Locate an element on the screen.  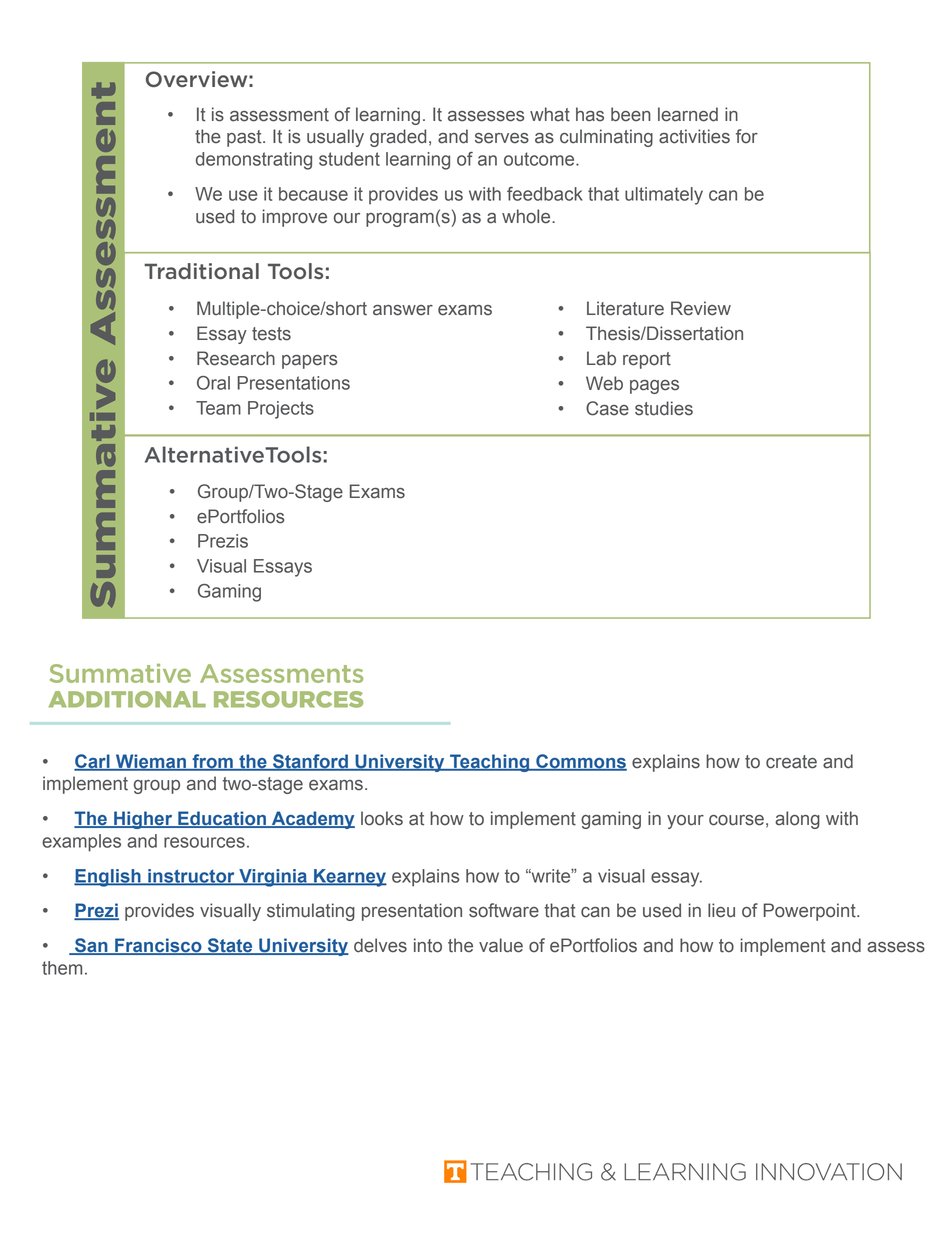
past is located at coordinates (245, 138).
